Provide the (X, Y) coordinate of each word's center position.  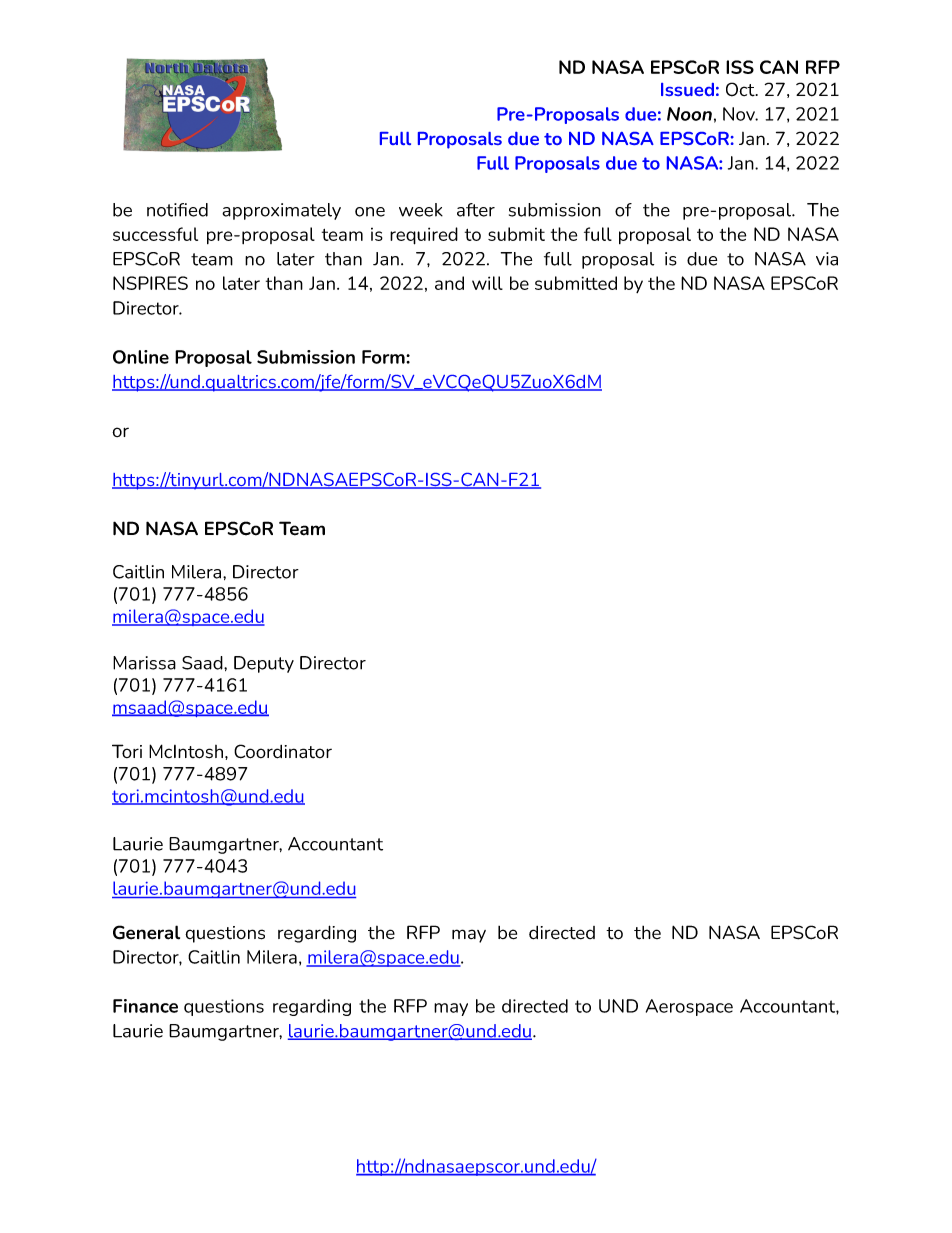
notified (177, 210)
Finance (145, 1006)
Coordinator (283, 751)
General (146, 932)
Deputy (264, 664)
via (827, 259)
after (476, 210)
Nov (740, 114)
